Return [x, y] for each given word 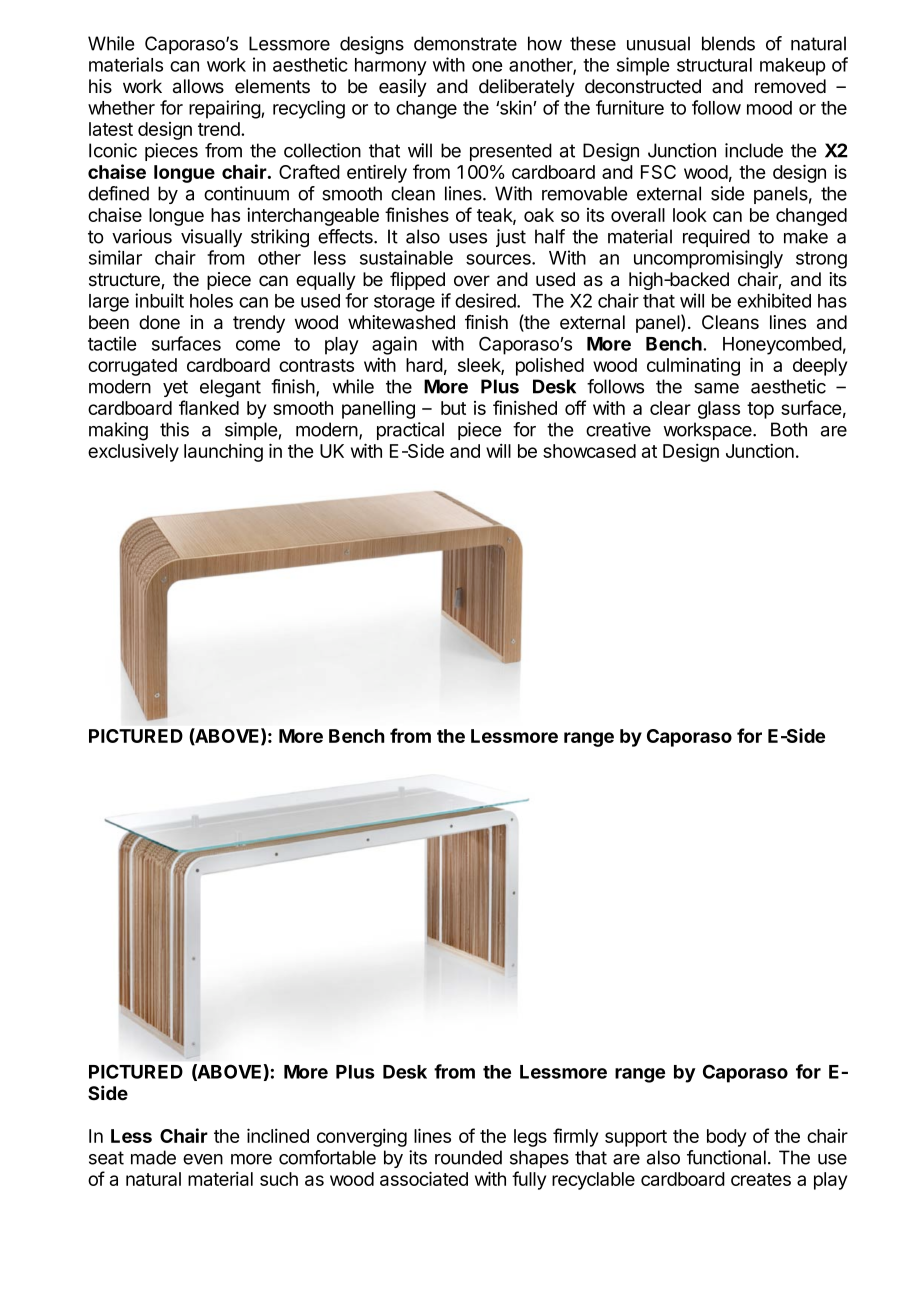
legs [530, 1138]
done [159, 322]
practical [410, 431]
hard [424, 365]
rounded [468, 1157]
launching [223, 452]
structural [714, 65]
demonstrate [465, 43]
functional [726, 1157]
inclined [278, 1135]
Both [789, 429]
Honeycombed [782, 346]
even [203, 1159]
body [726, 1138]
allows [198, 86]
